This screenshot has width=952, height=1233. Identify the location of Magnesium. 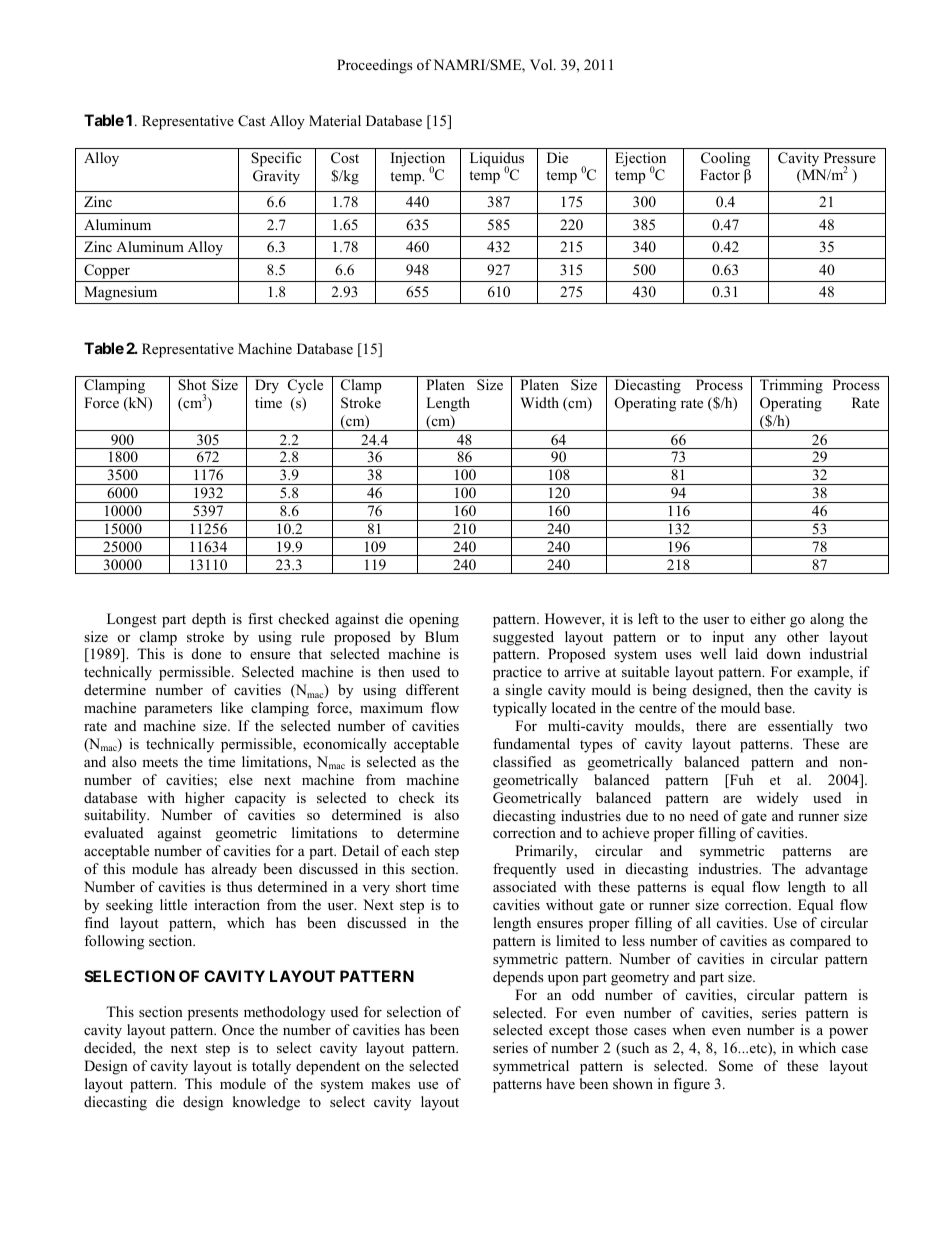
(120, 293).
